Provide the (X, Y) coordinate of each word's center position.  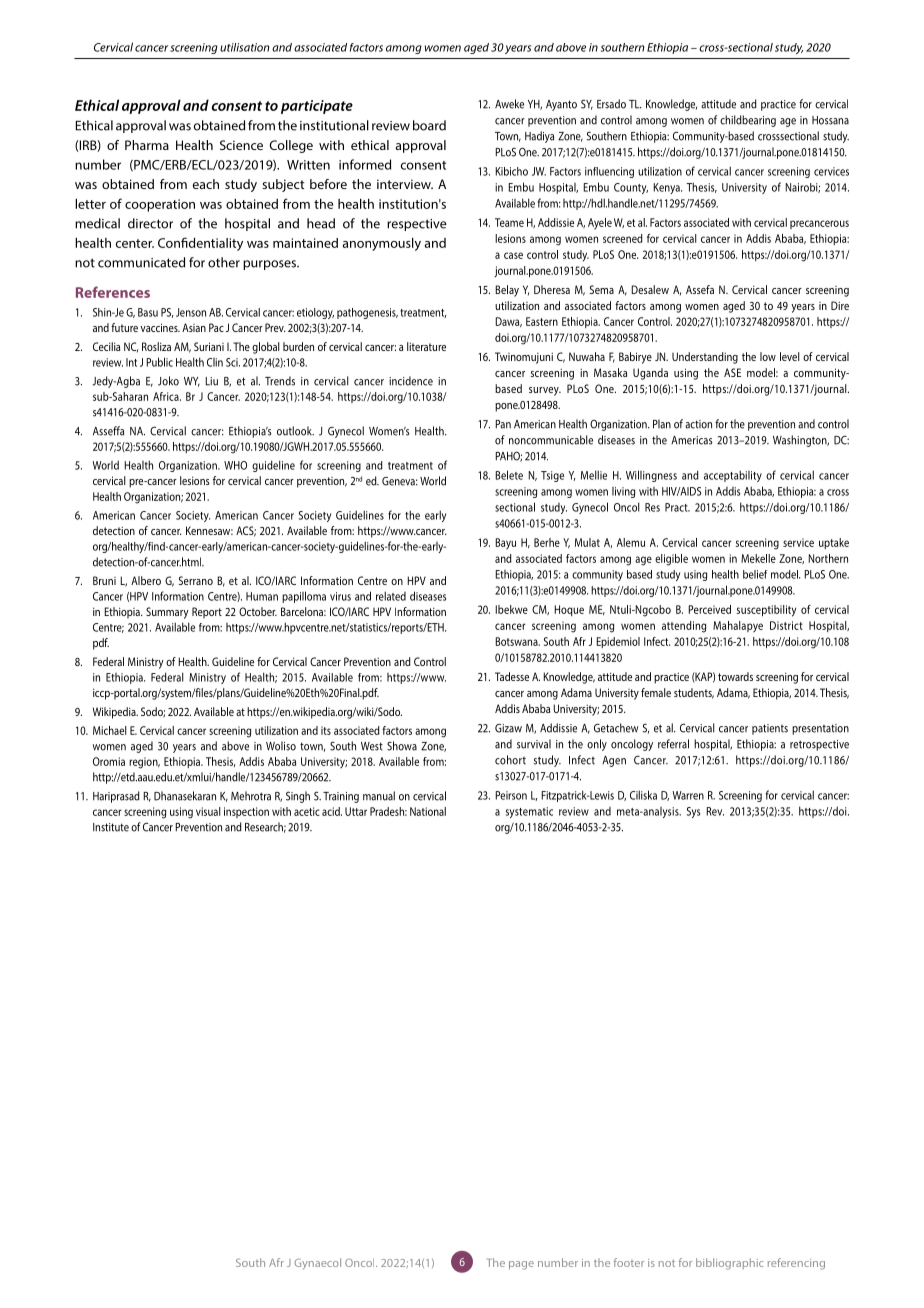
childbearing (748, 121)
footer (628, 1262)
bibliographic (730, 1264)
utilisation (244, 47)
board (429, 125)
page (521, 1265)
